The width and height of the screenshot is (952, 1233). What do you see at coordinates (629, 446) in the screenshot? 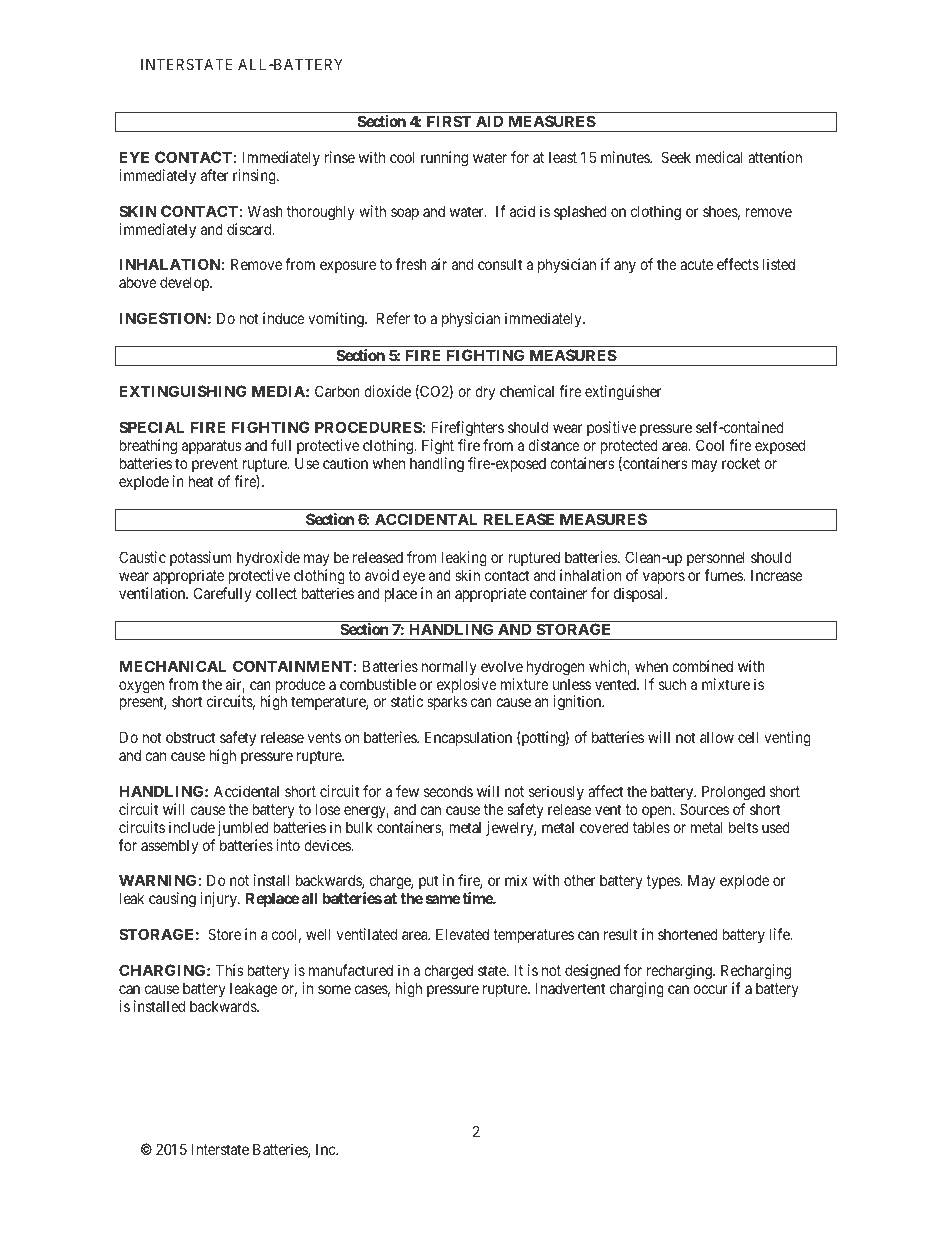
I see `protected` at bounding box center [629, 446].
